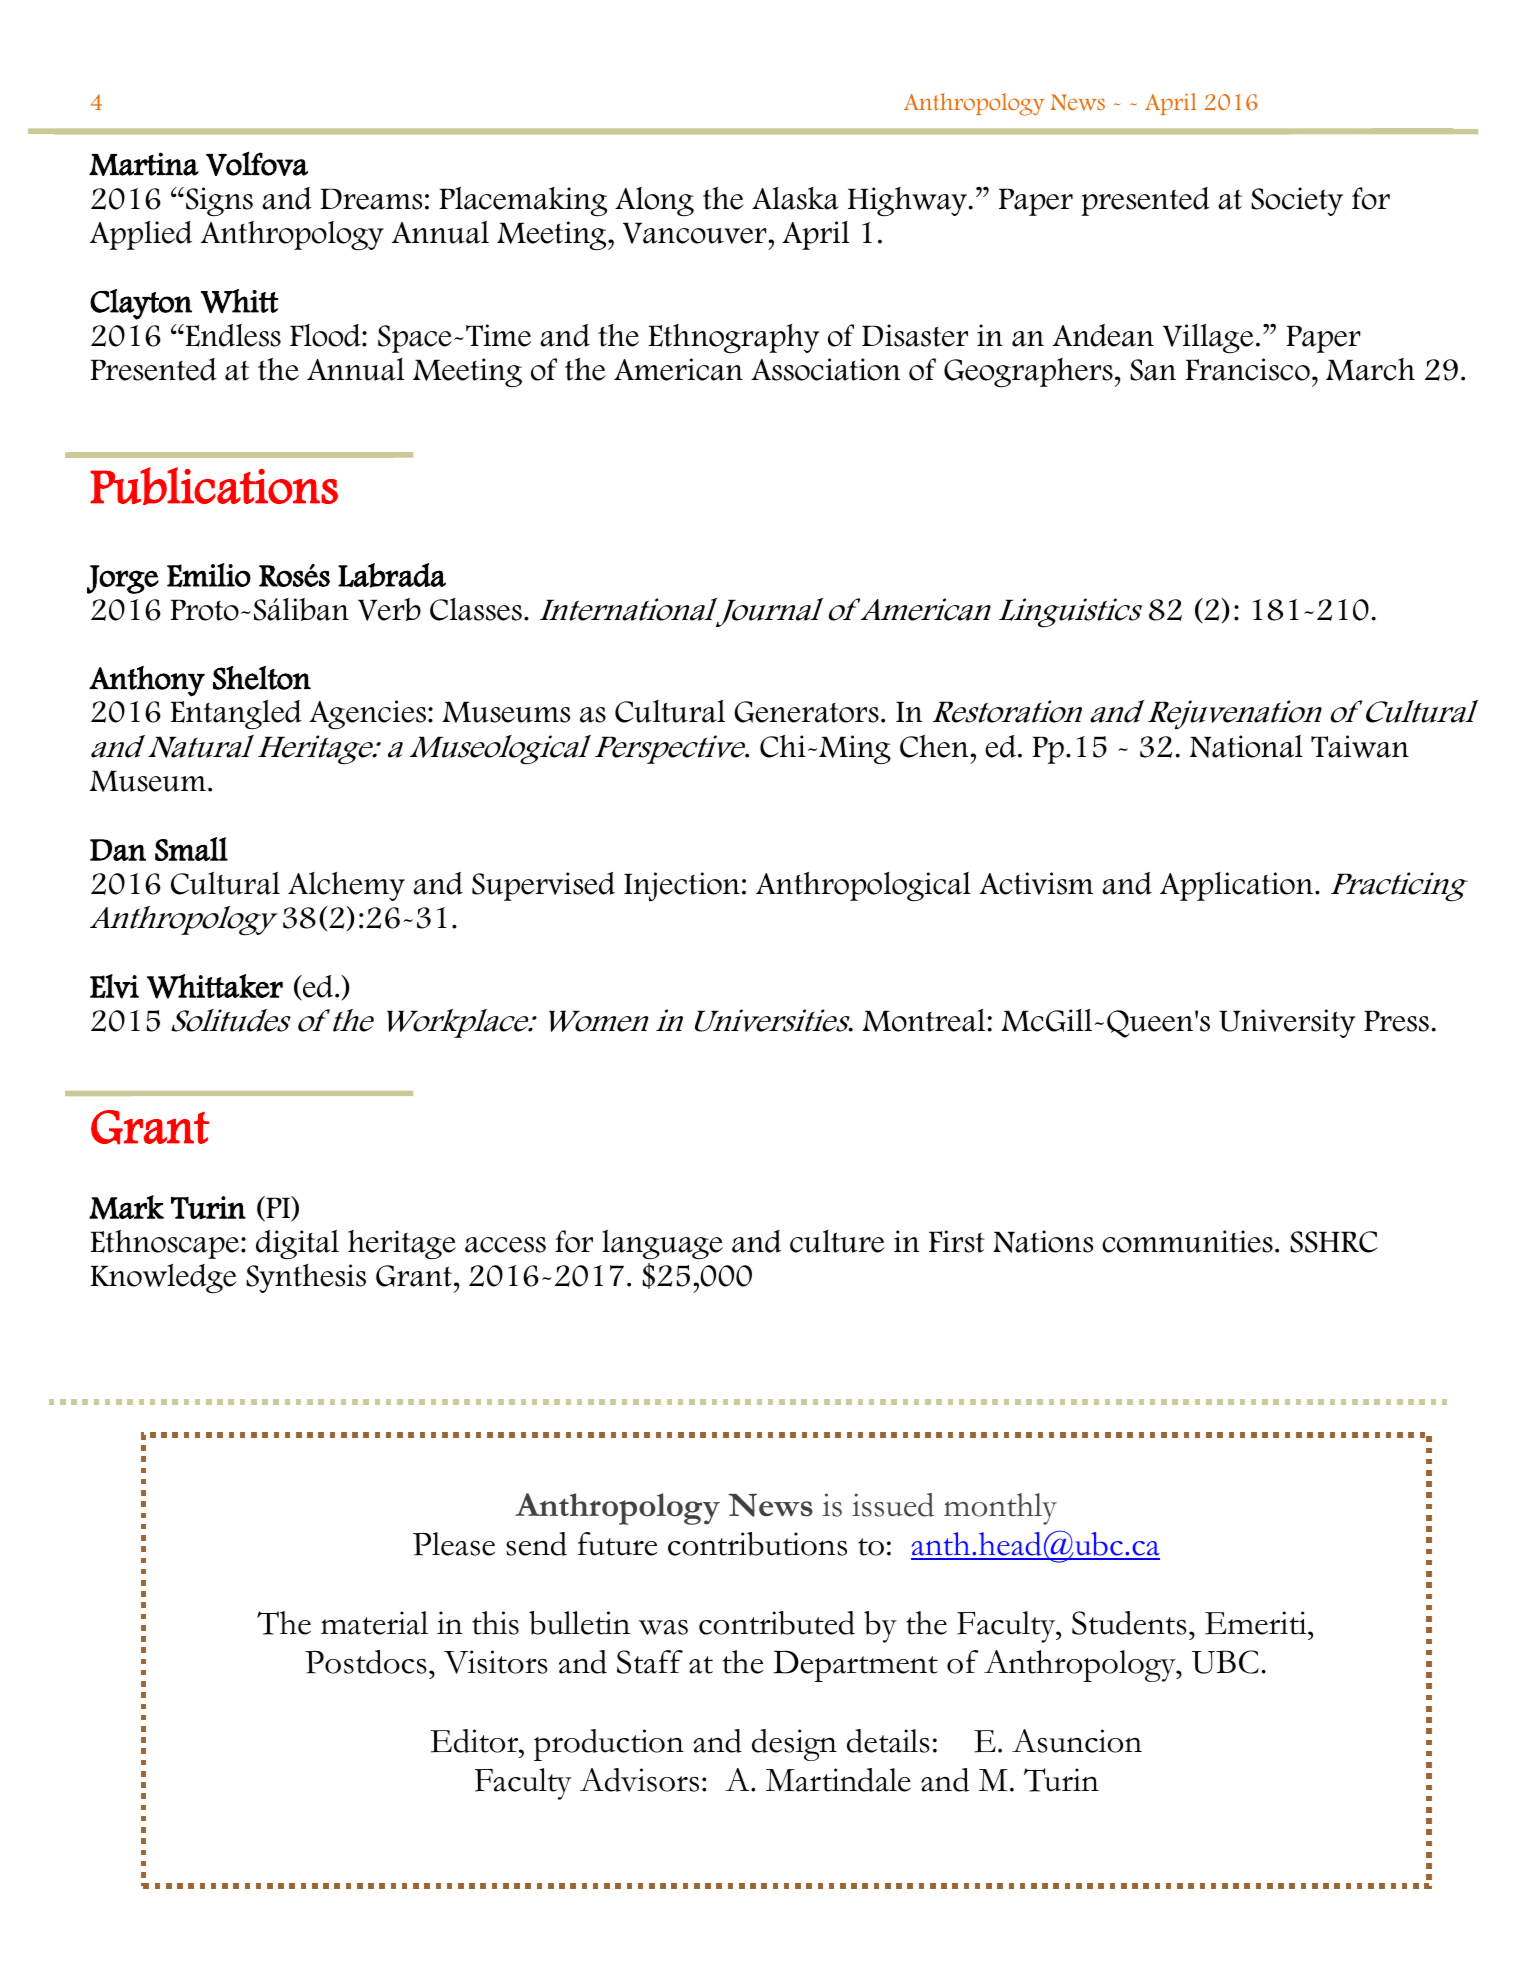 The image size is (1528, 1977). What do you see at coordinates (1297, 201) in the screenshot?
I see `Society` at bounding box center [1297, 201].
